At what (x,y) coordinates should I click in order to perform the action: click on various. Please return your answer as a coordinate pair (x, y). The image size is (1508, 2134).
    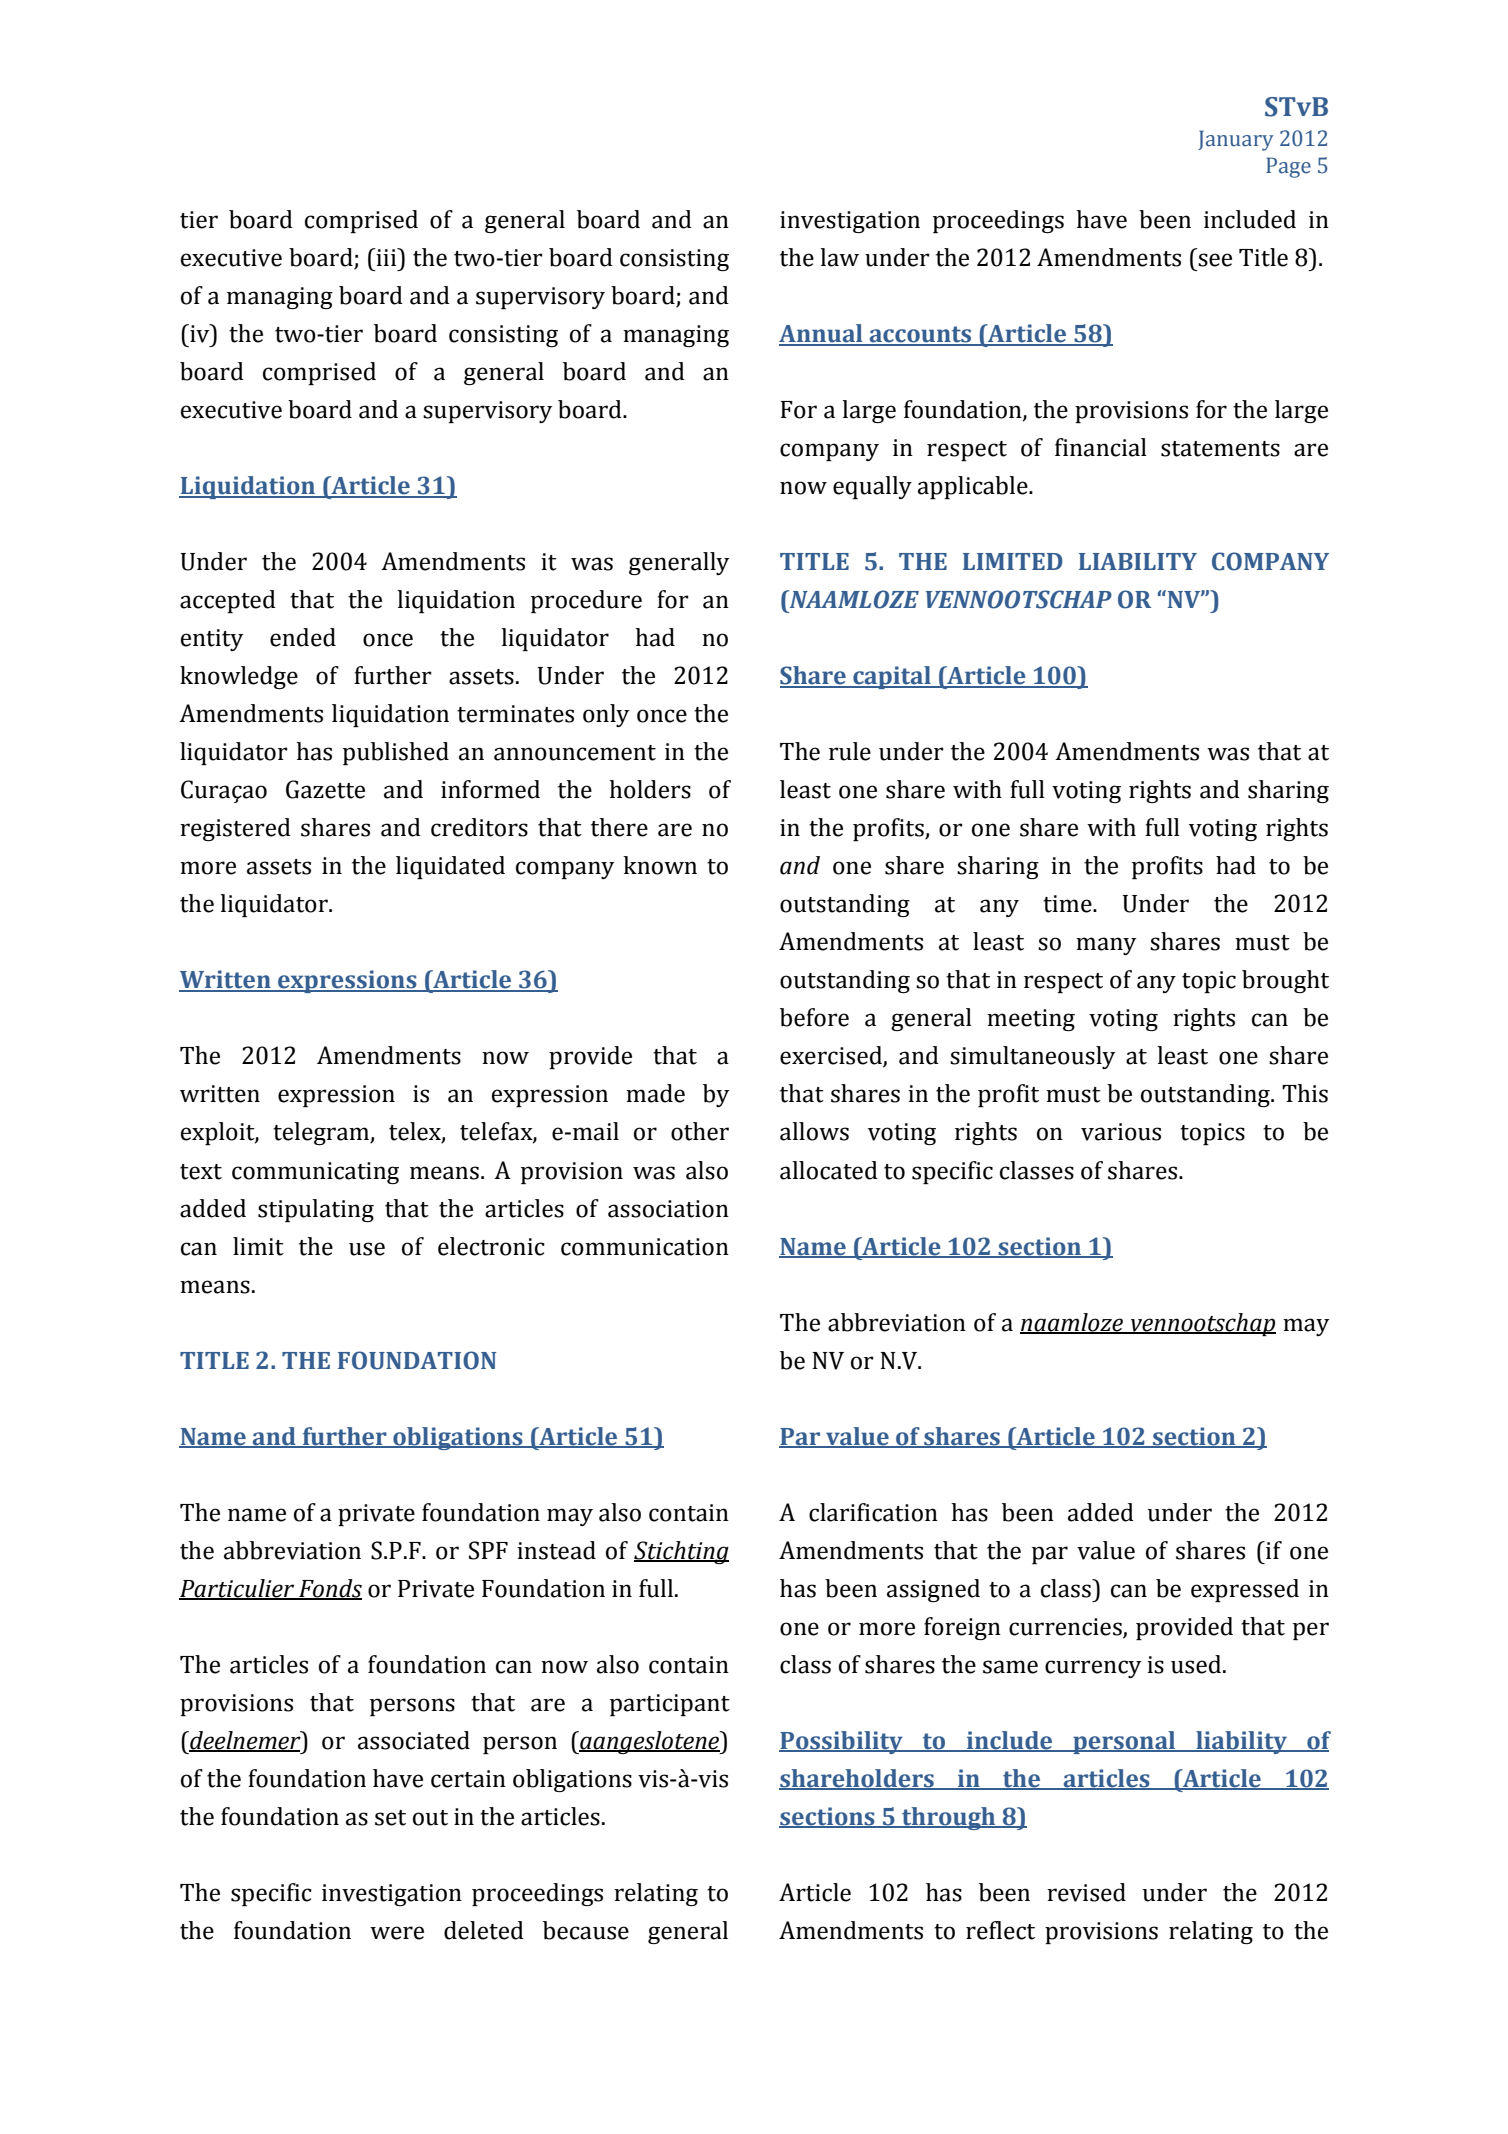
    Looking at the image, I should click on (1121, 1132).
